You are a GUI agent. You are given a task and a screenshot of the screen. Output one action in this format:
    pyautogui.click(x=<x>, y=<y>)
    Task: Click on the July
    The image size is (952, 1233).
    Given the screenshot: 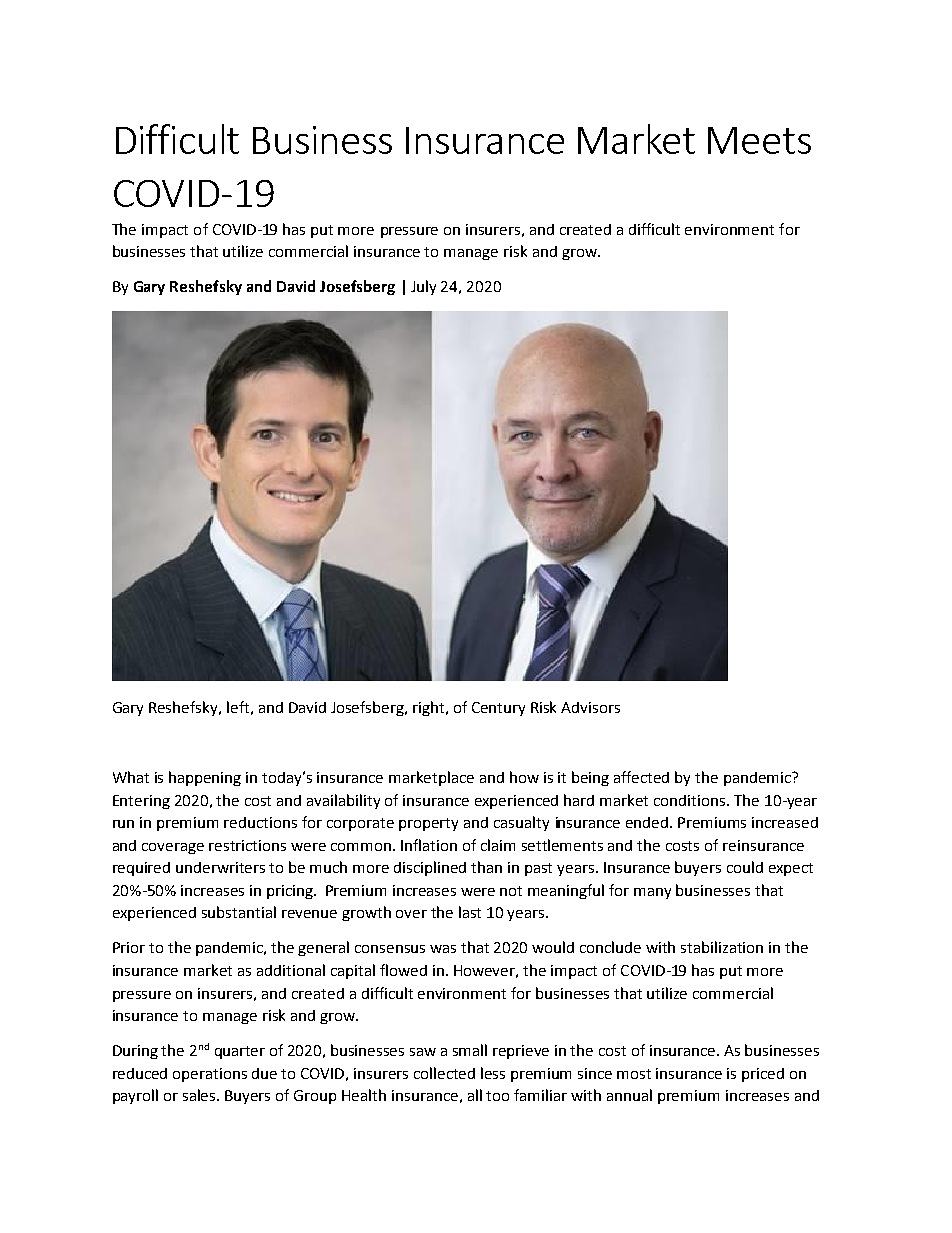 What is the action you would take?
    pyautogui.click(x=423, y=287)
